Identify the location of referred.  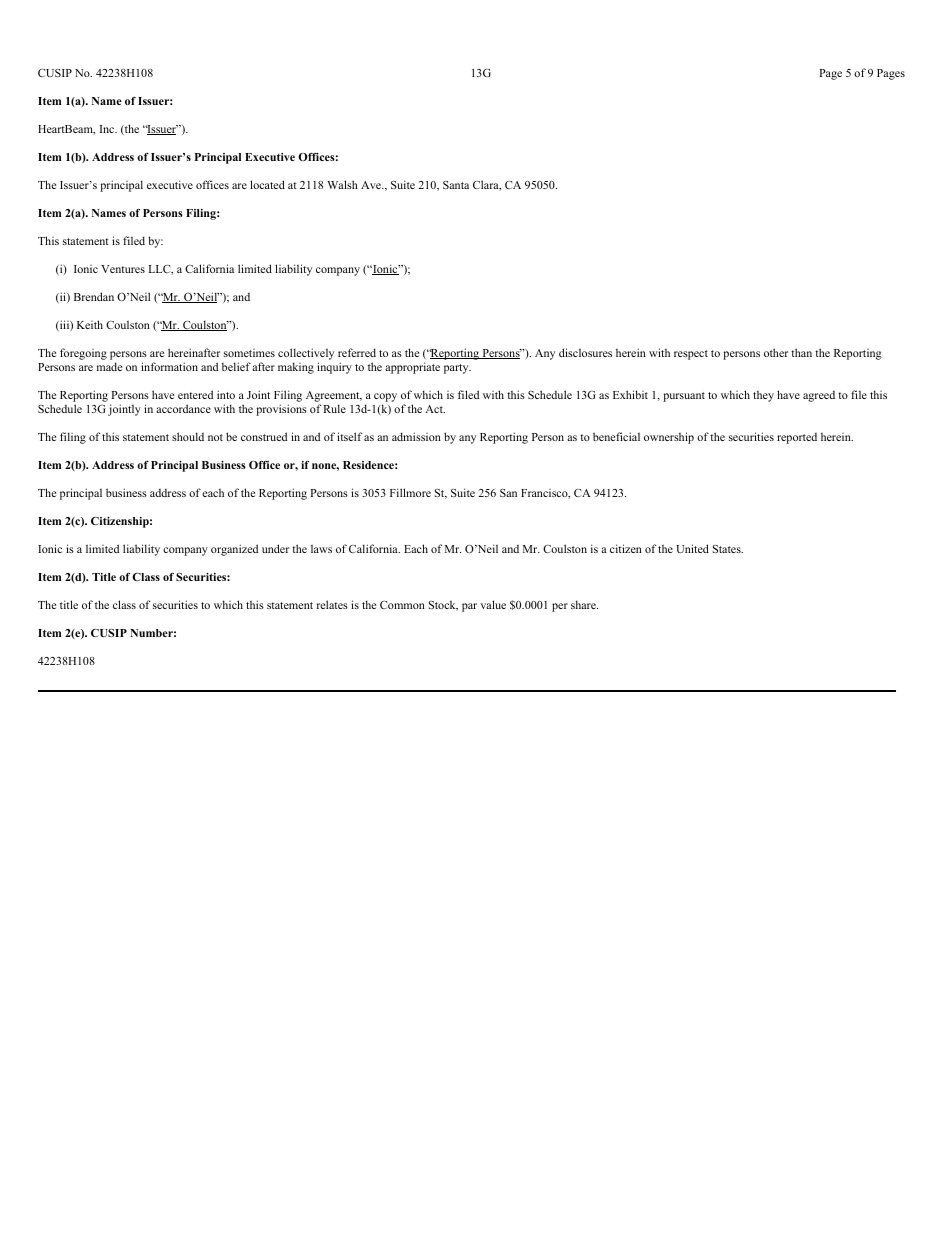
(357, 352).
